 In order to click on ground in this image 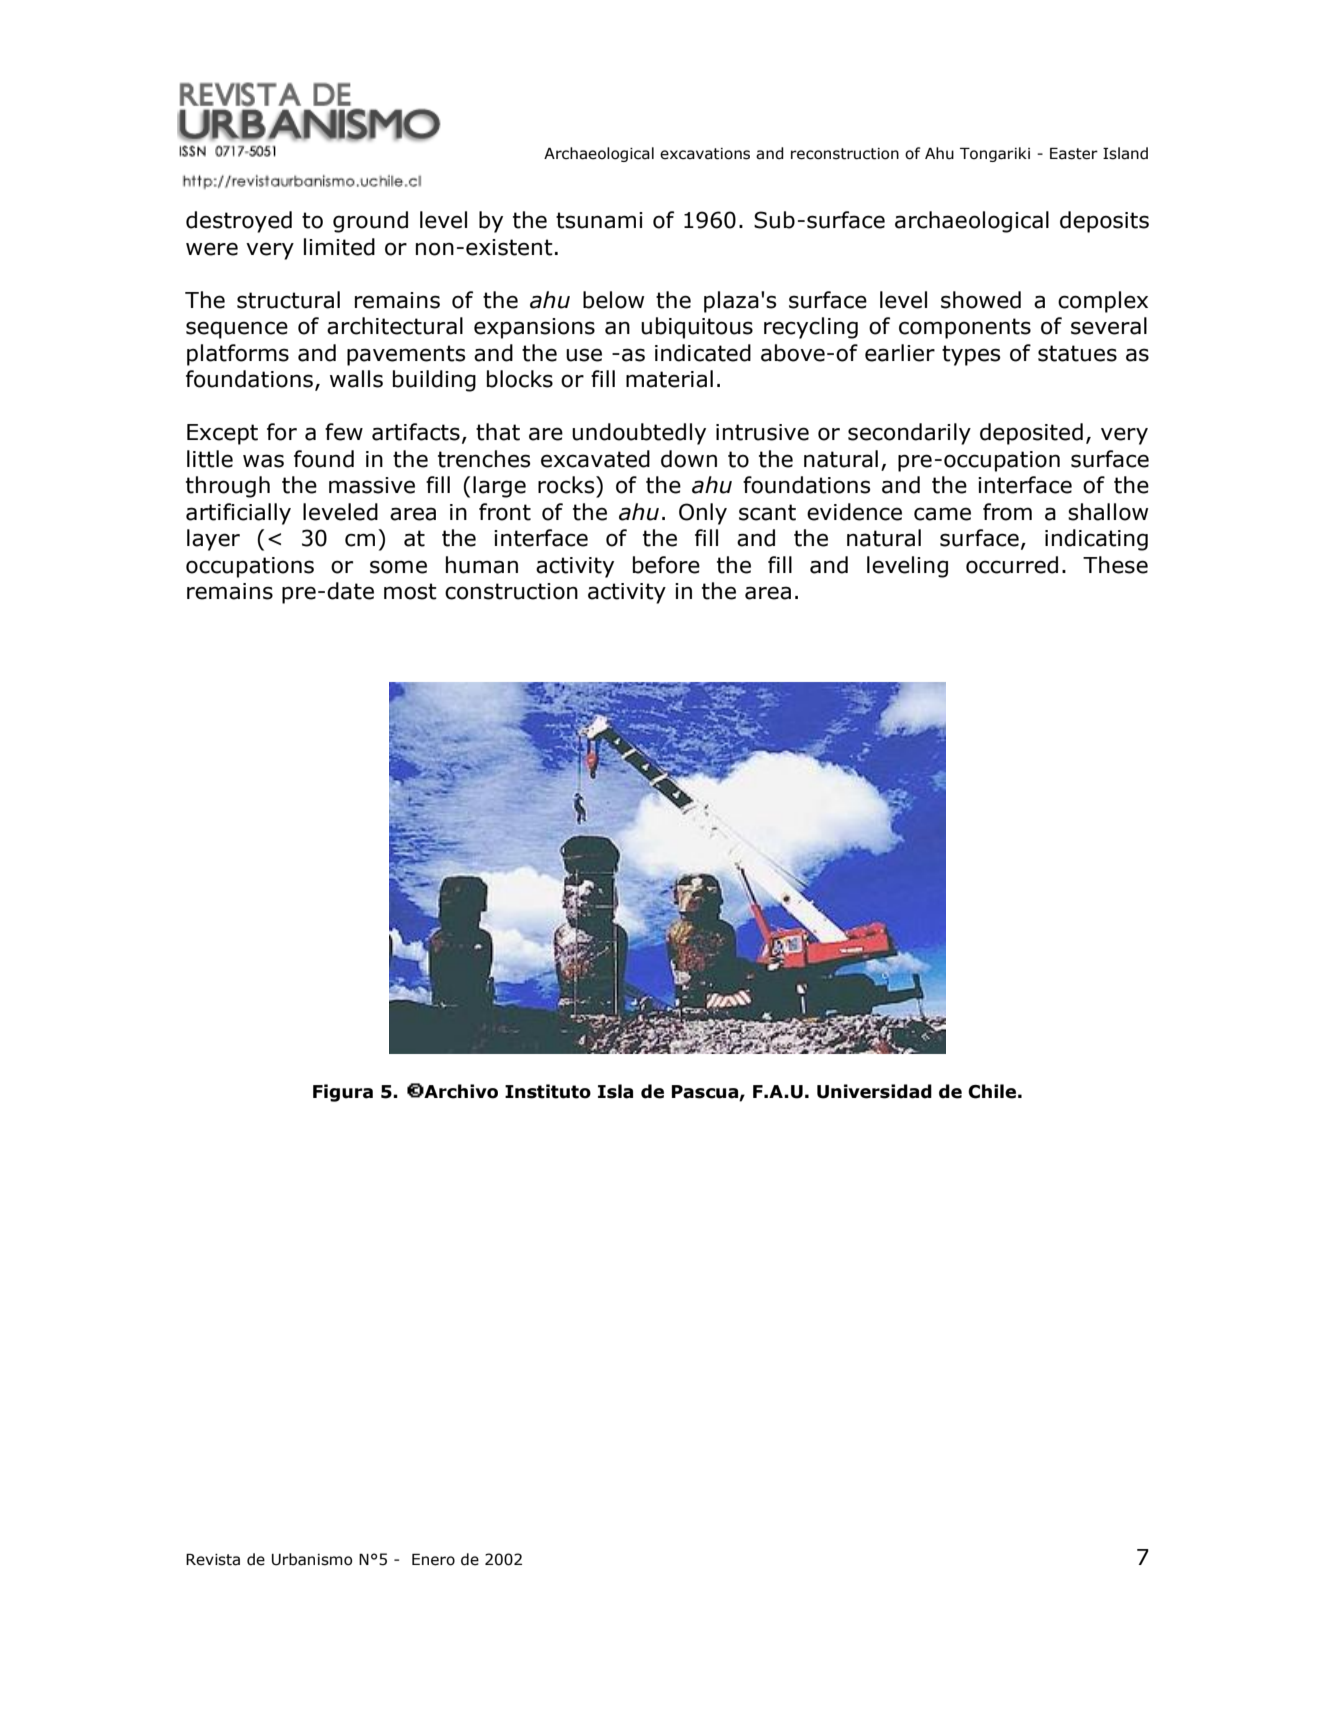, I will do `click(370, 222)`.
